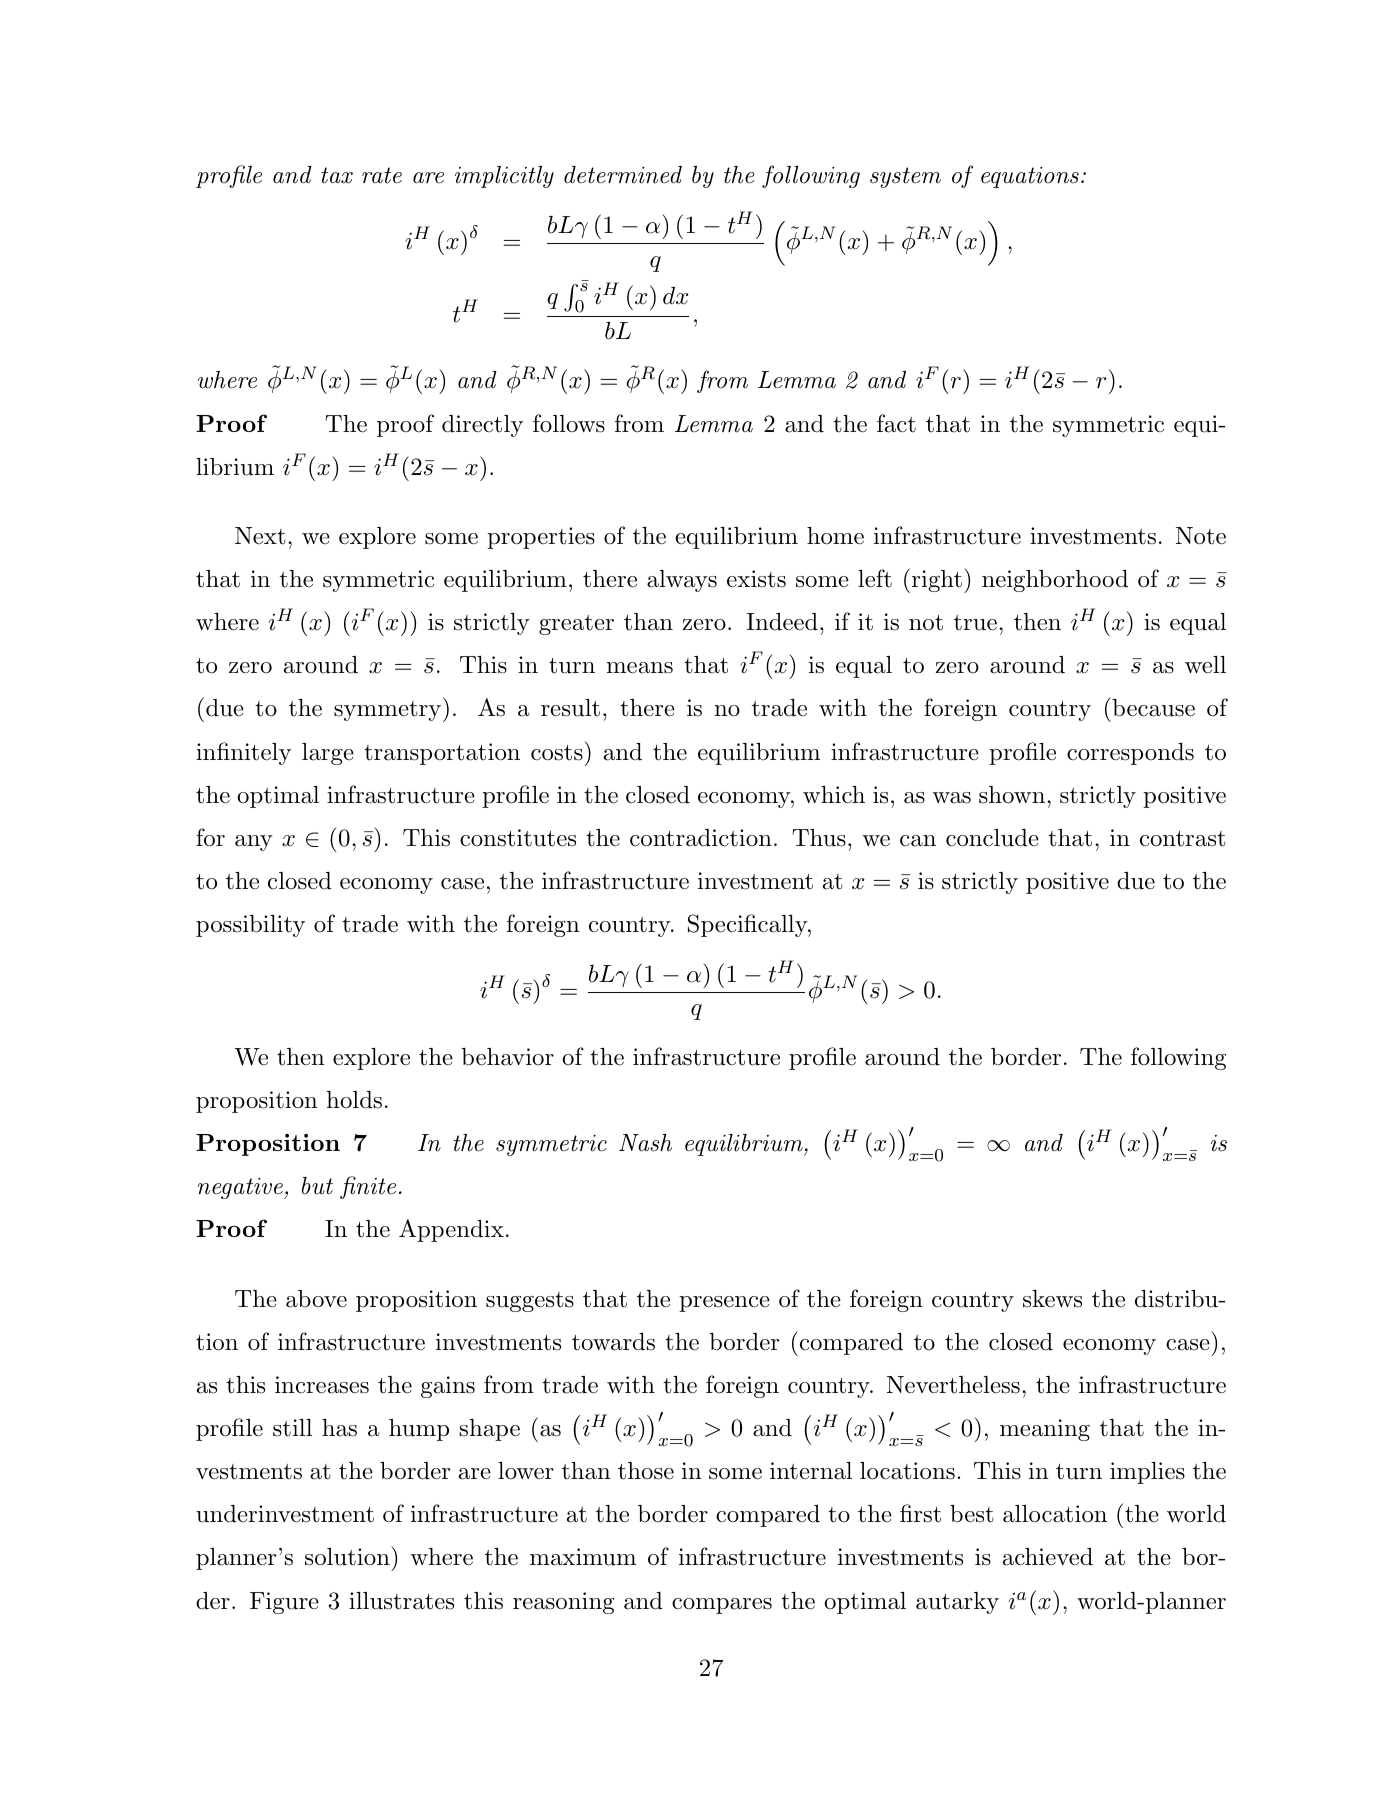  Describe the element at coordinates (317, 1186) in the screenshot. I see `but` at that location.
